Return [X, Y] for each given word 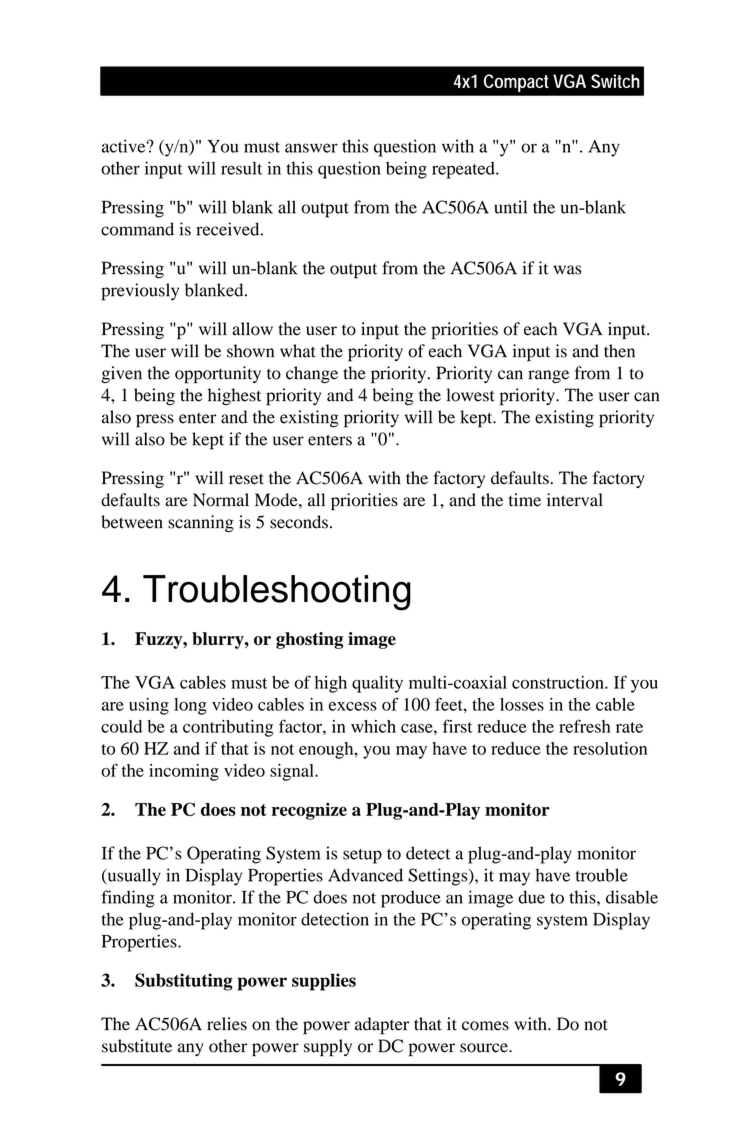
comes [485, 1026]
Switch [615, 81]
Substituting [184, 982]
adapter [382, 1026]
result [241, 168]
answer [311, 148]
